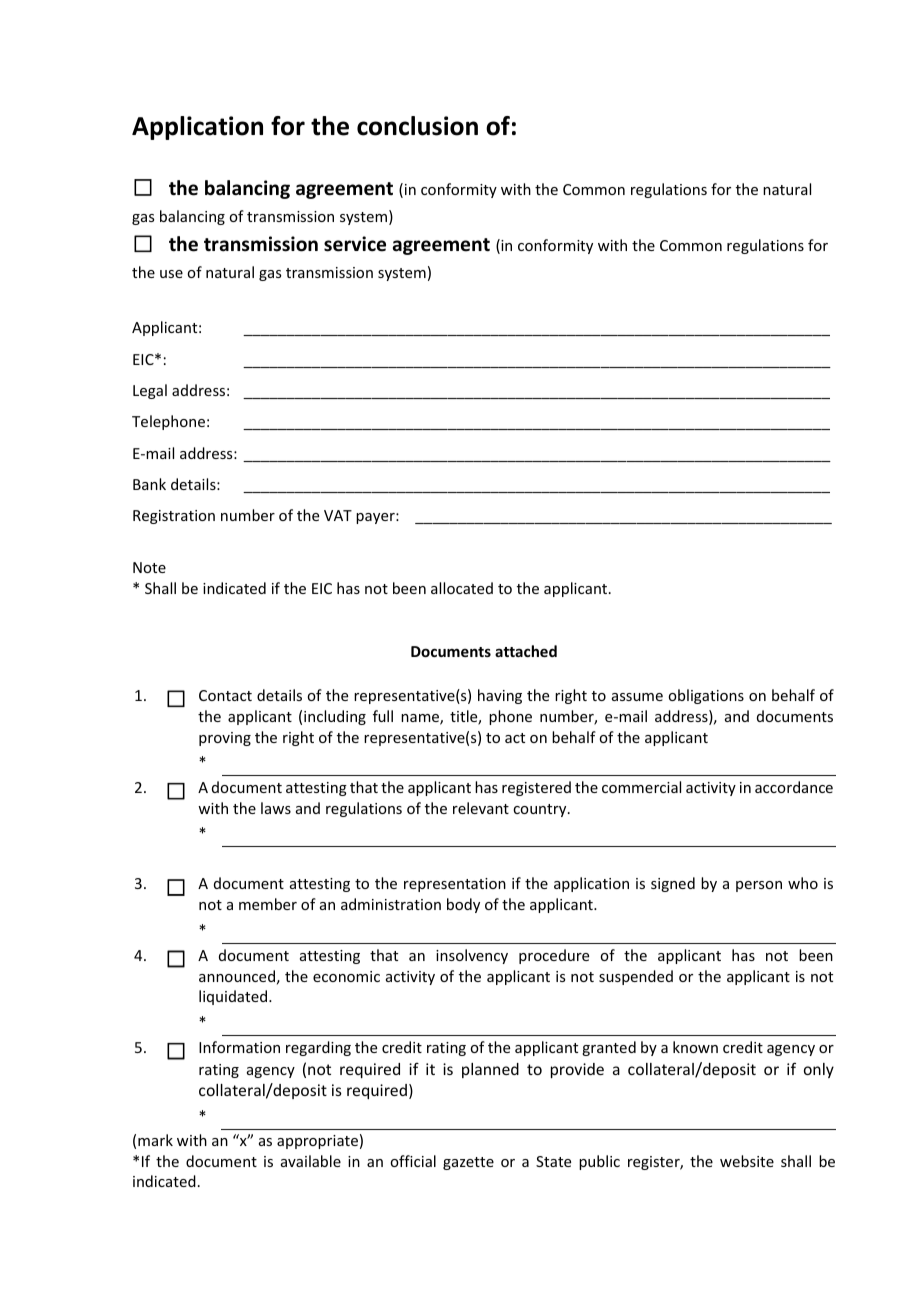 This screenshot has height=1308, width=924. What do you see at coordinates (225, 695) in the screenshot?
I see `Contact` at bounding box center [225, 695].
